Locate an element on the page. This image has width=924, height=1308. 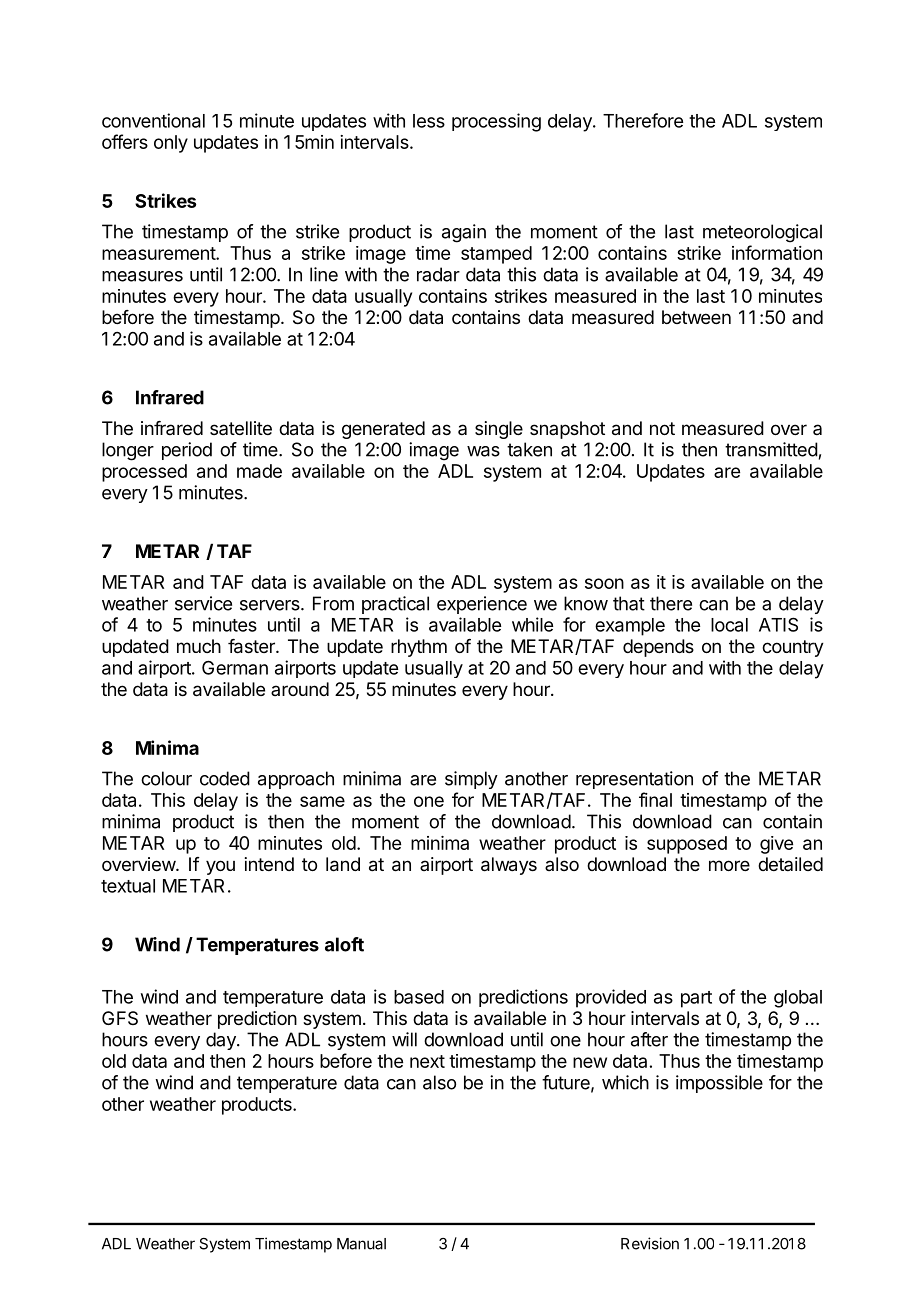
simply is located at coordinates (471, 780).
